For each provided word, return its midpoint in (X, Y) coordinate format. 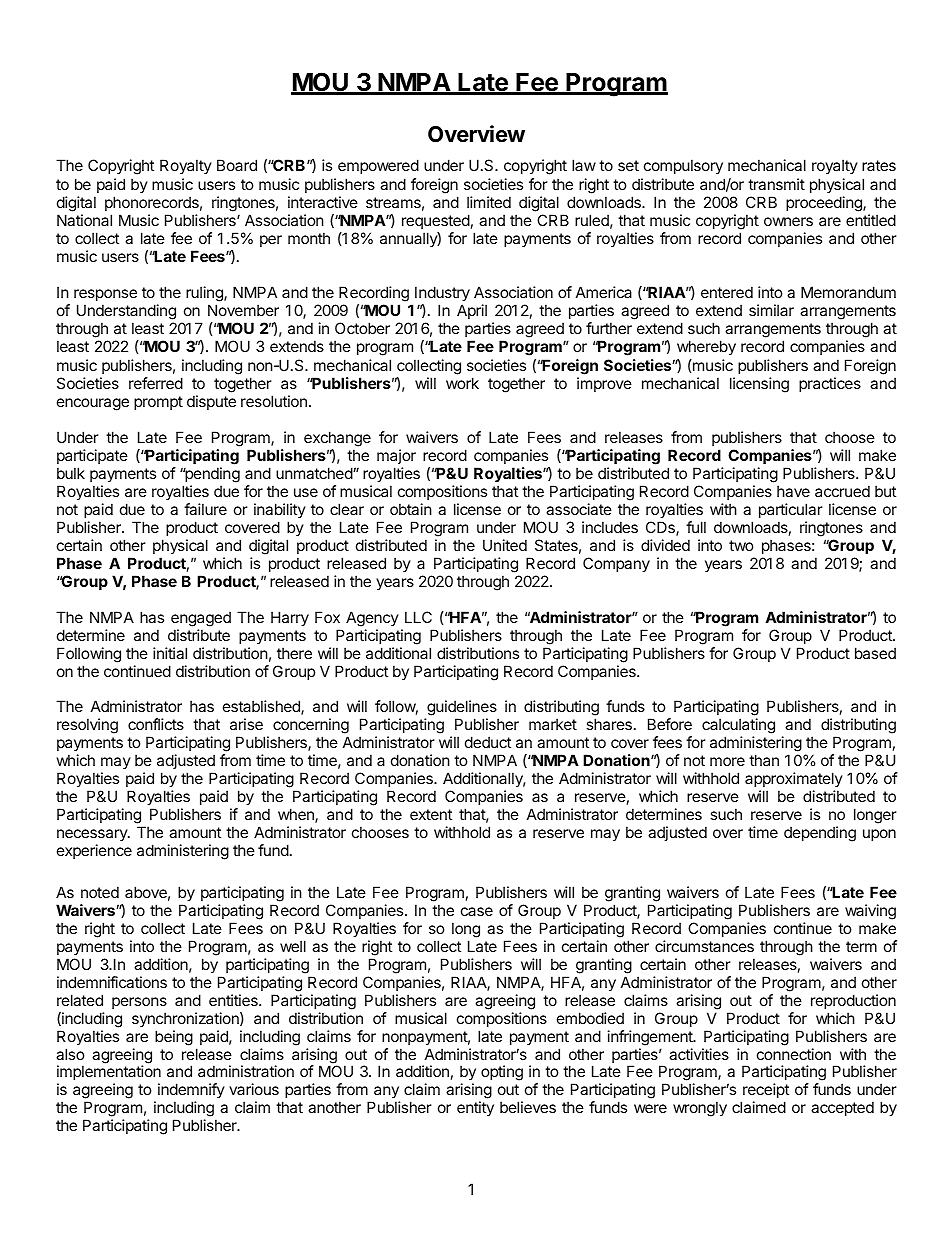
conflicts (156, 724)
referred (156, 383)
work (462, 383)
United (505, 545)
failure (205, 509)
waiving (870, 913)
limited (489, 202)
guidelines (462, 709)
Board (237, 165)
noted (100, 892)
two (741, 545)
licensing (759, 385)
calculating (738, 727)
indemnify (191, 1092)
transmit (776, 184)
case (477, 911)
